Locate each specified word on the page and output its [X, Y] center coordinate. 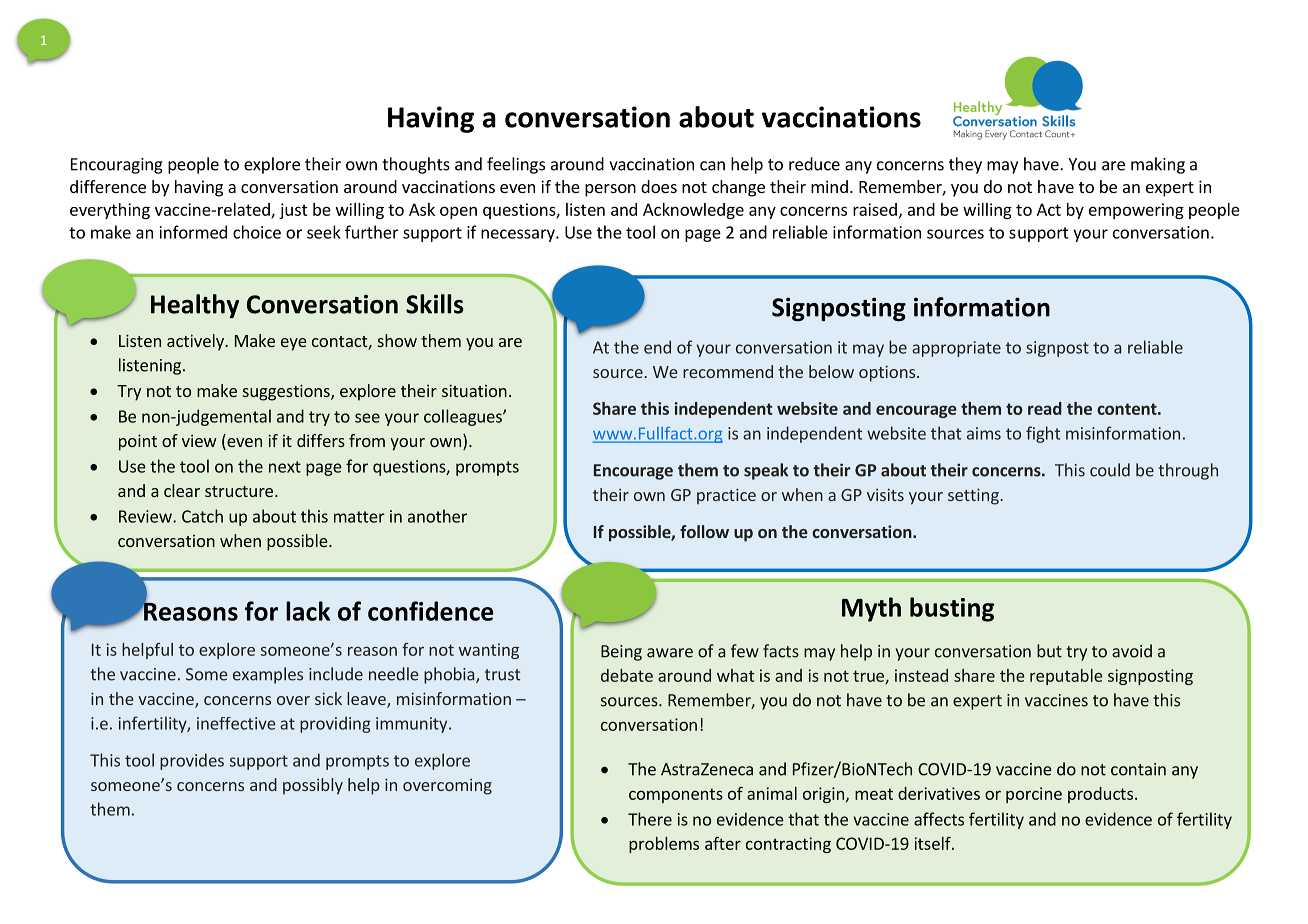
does [659, 186]
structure [239, 491]
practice [726, 496]
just [293, 211]
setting [974, 496]
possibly [313, 786]
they [965, 165]
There [650, 819]
